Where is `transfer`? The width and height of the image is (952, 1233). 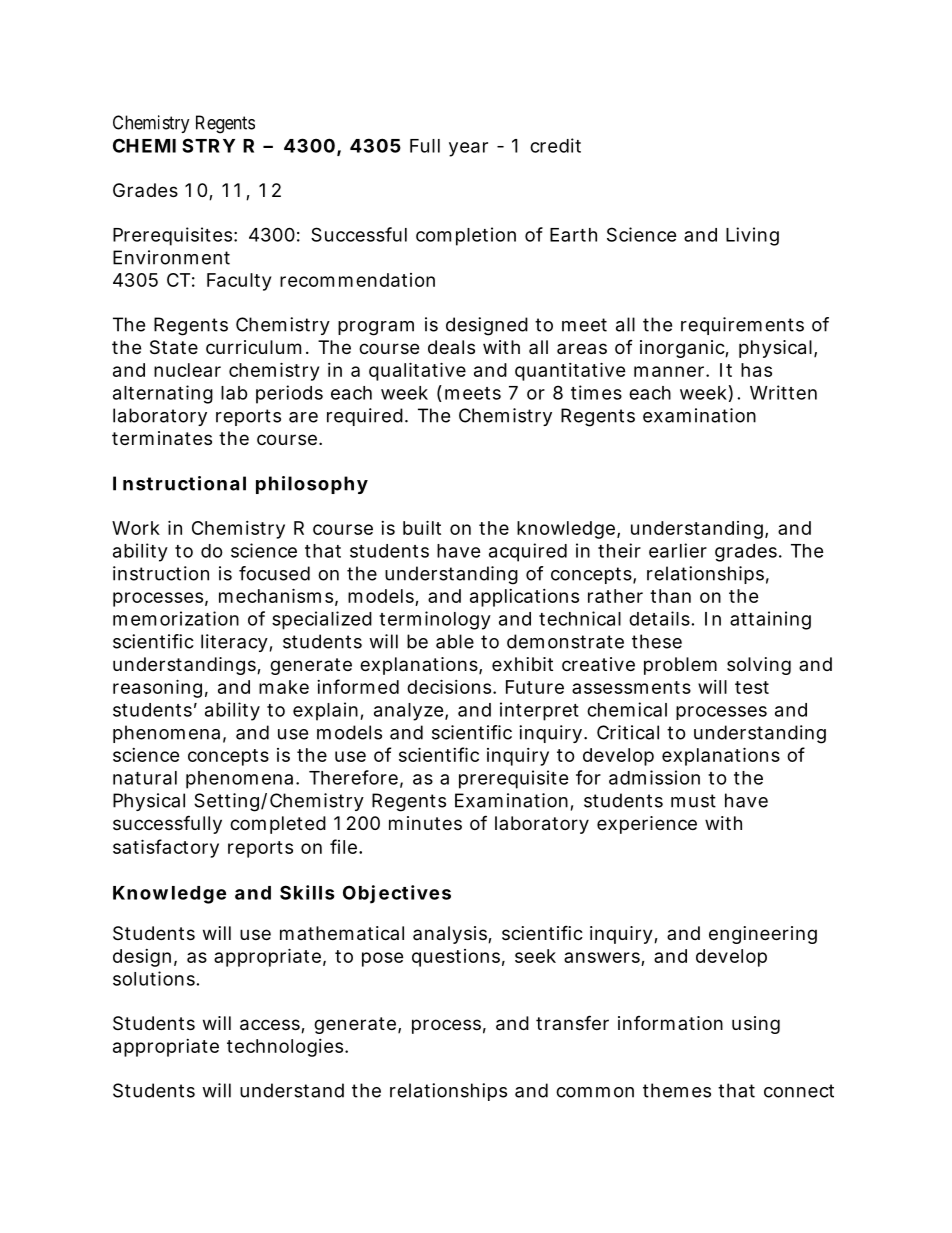
transfer is located at coordinates (572, 1022).
